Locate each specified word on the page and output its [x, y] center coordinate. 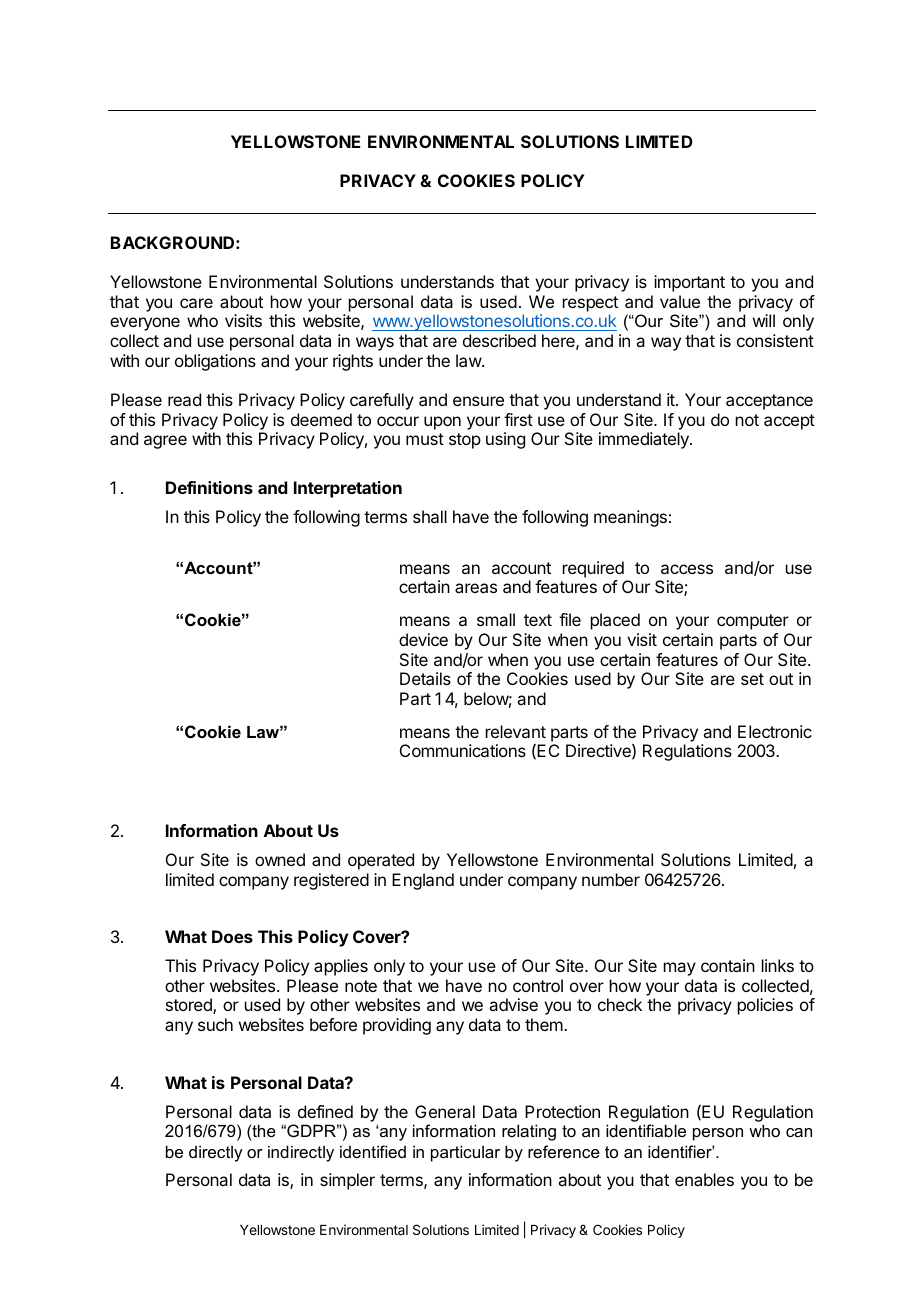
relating [529, 1132]
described [499, 340]
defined [325, 1111]
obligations [215, 362]
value [680, 301]
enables [704, 1179]
